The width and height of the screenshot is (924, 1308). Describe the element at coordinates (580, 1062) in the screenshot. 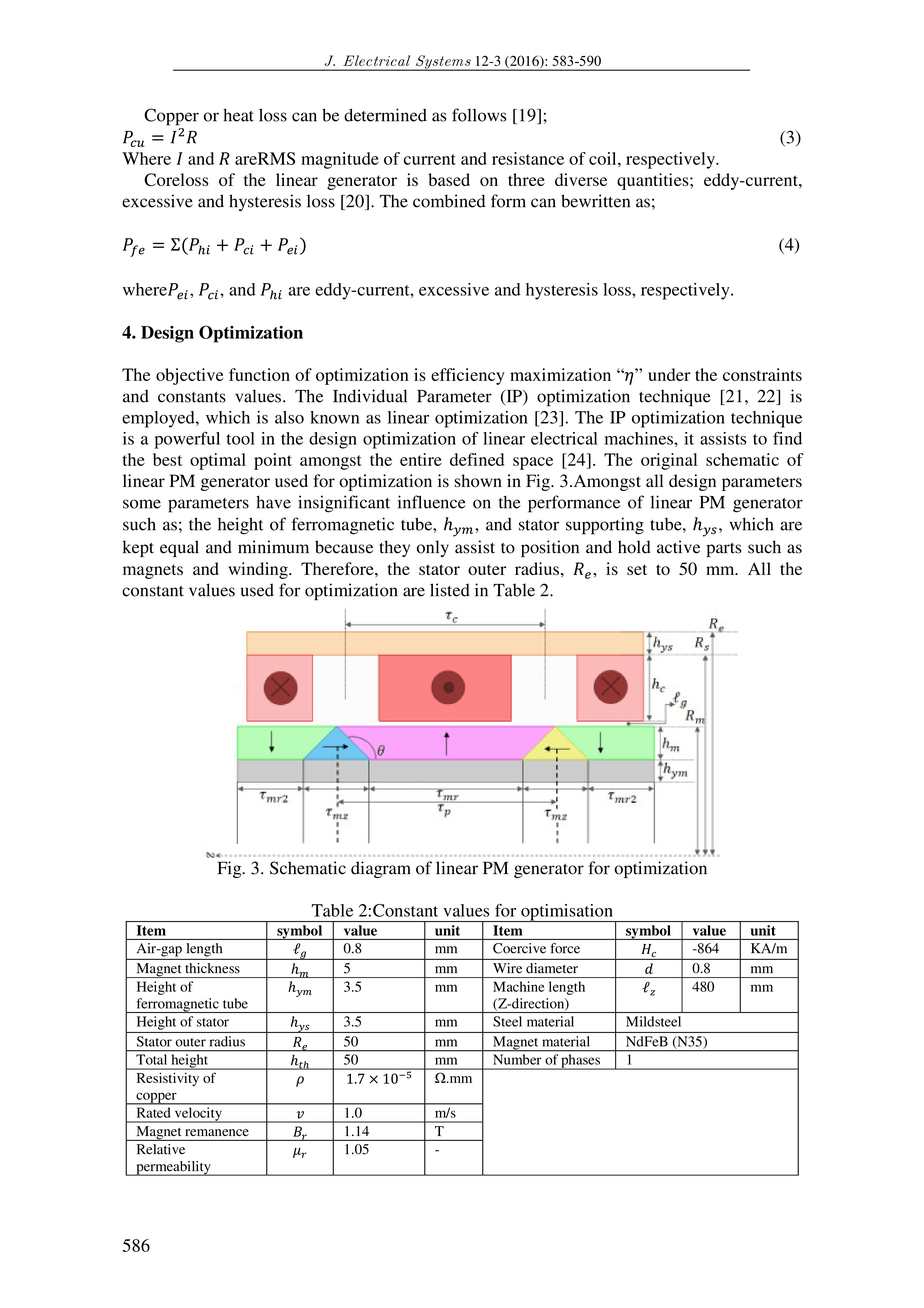

I see `phases` at that location.
